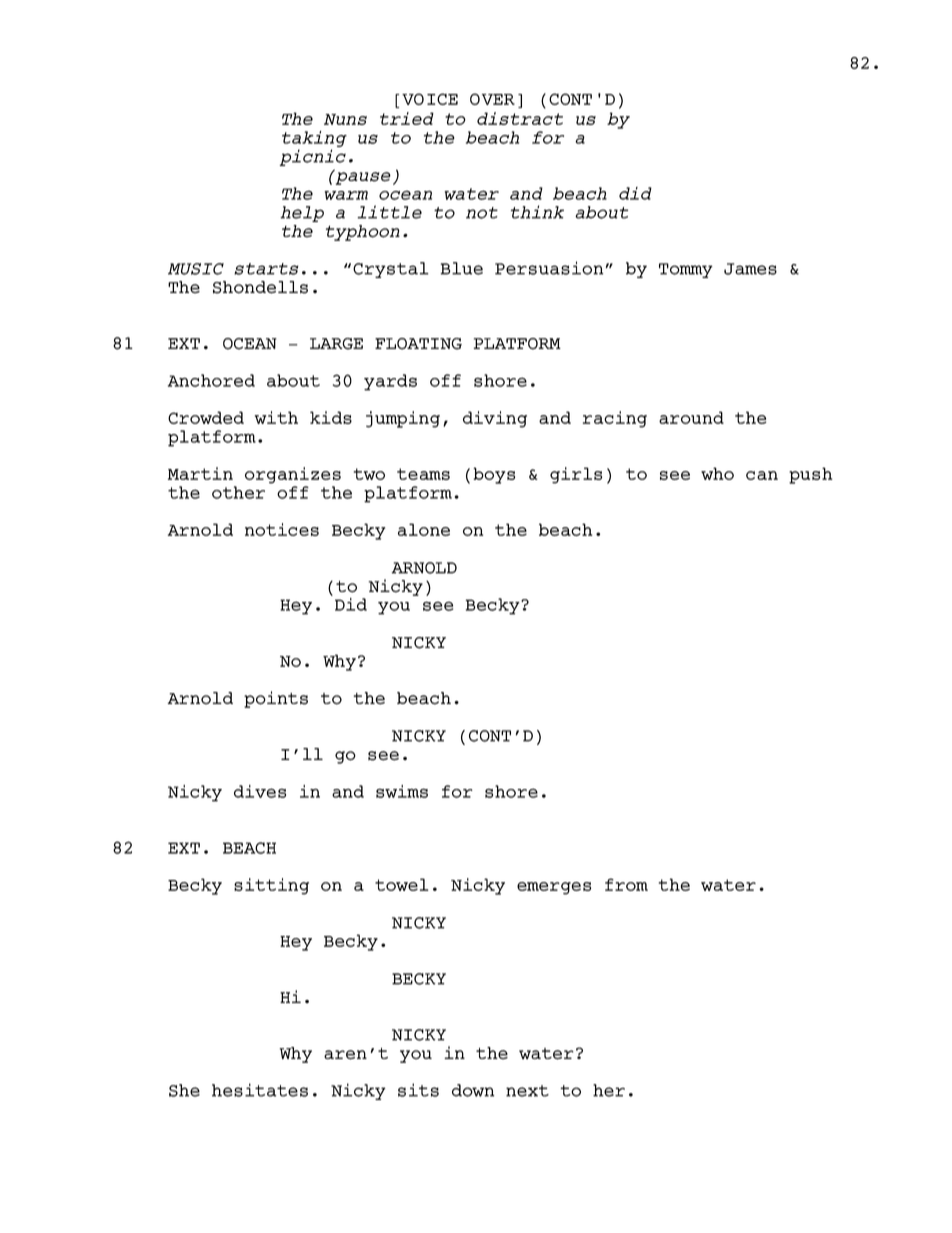 Image resolution: width=952 pixels, height=1233 pixels. I want to click on James, so click(750, 269).
